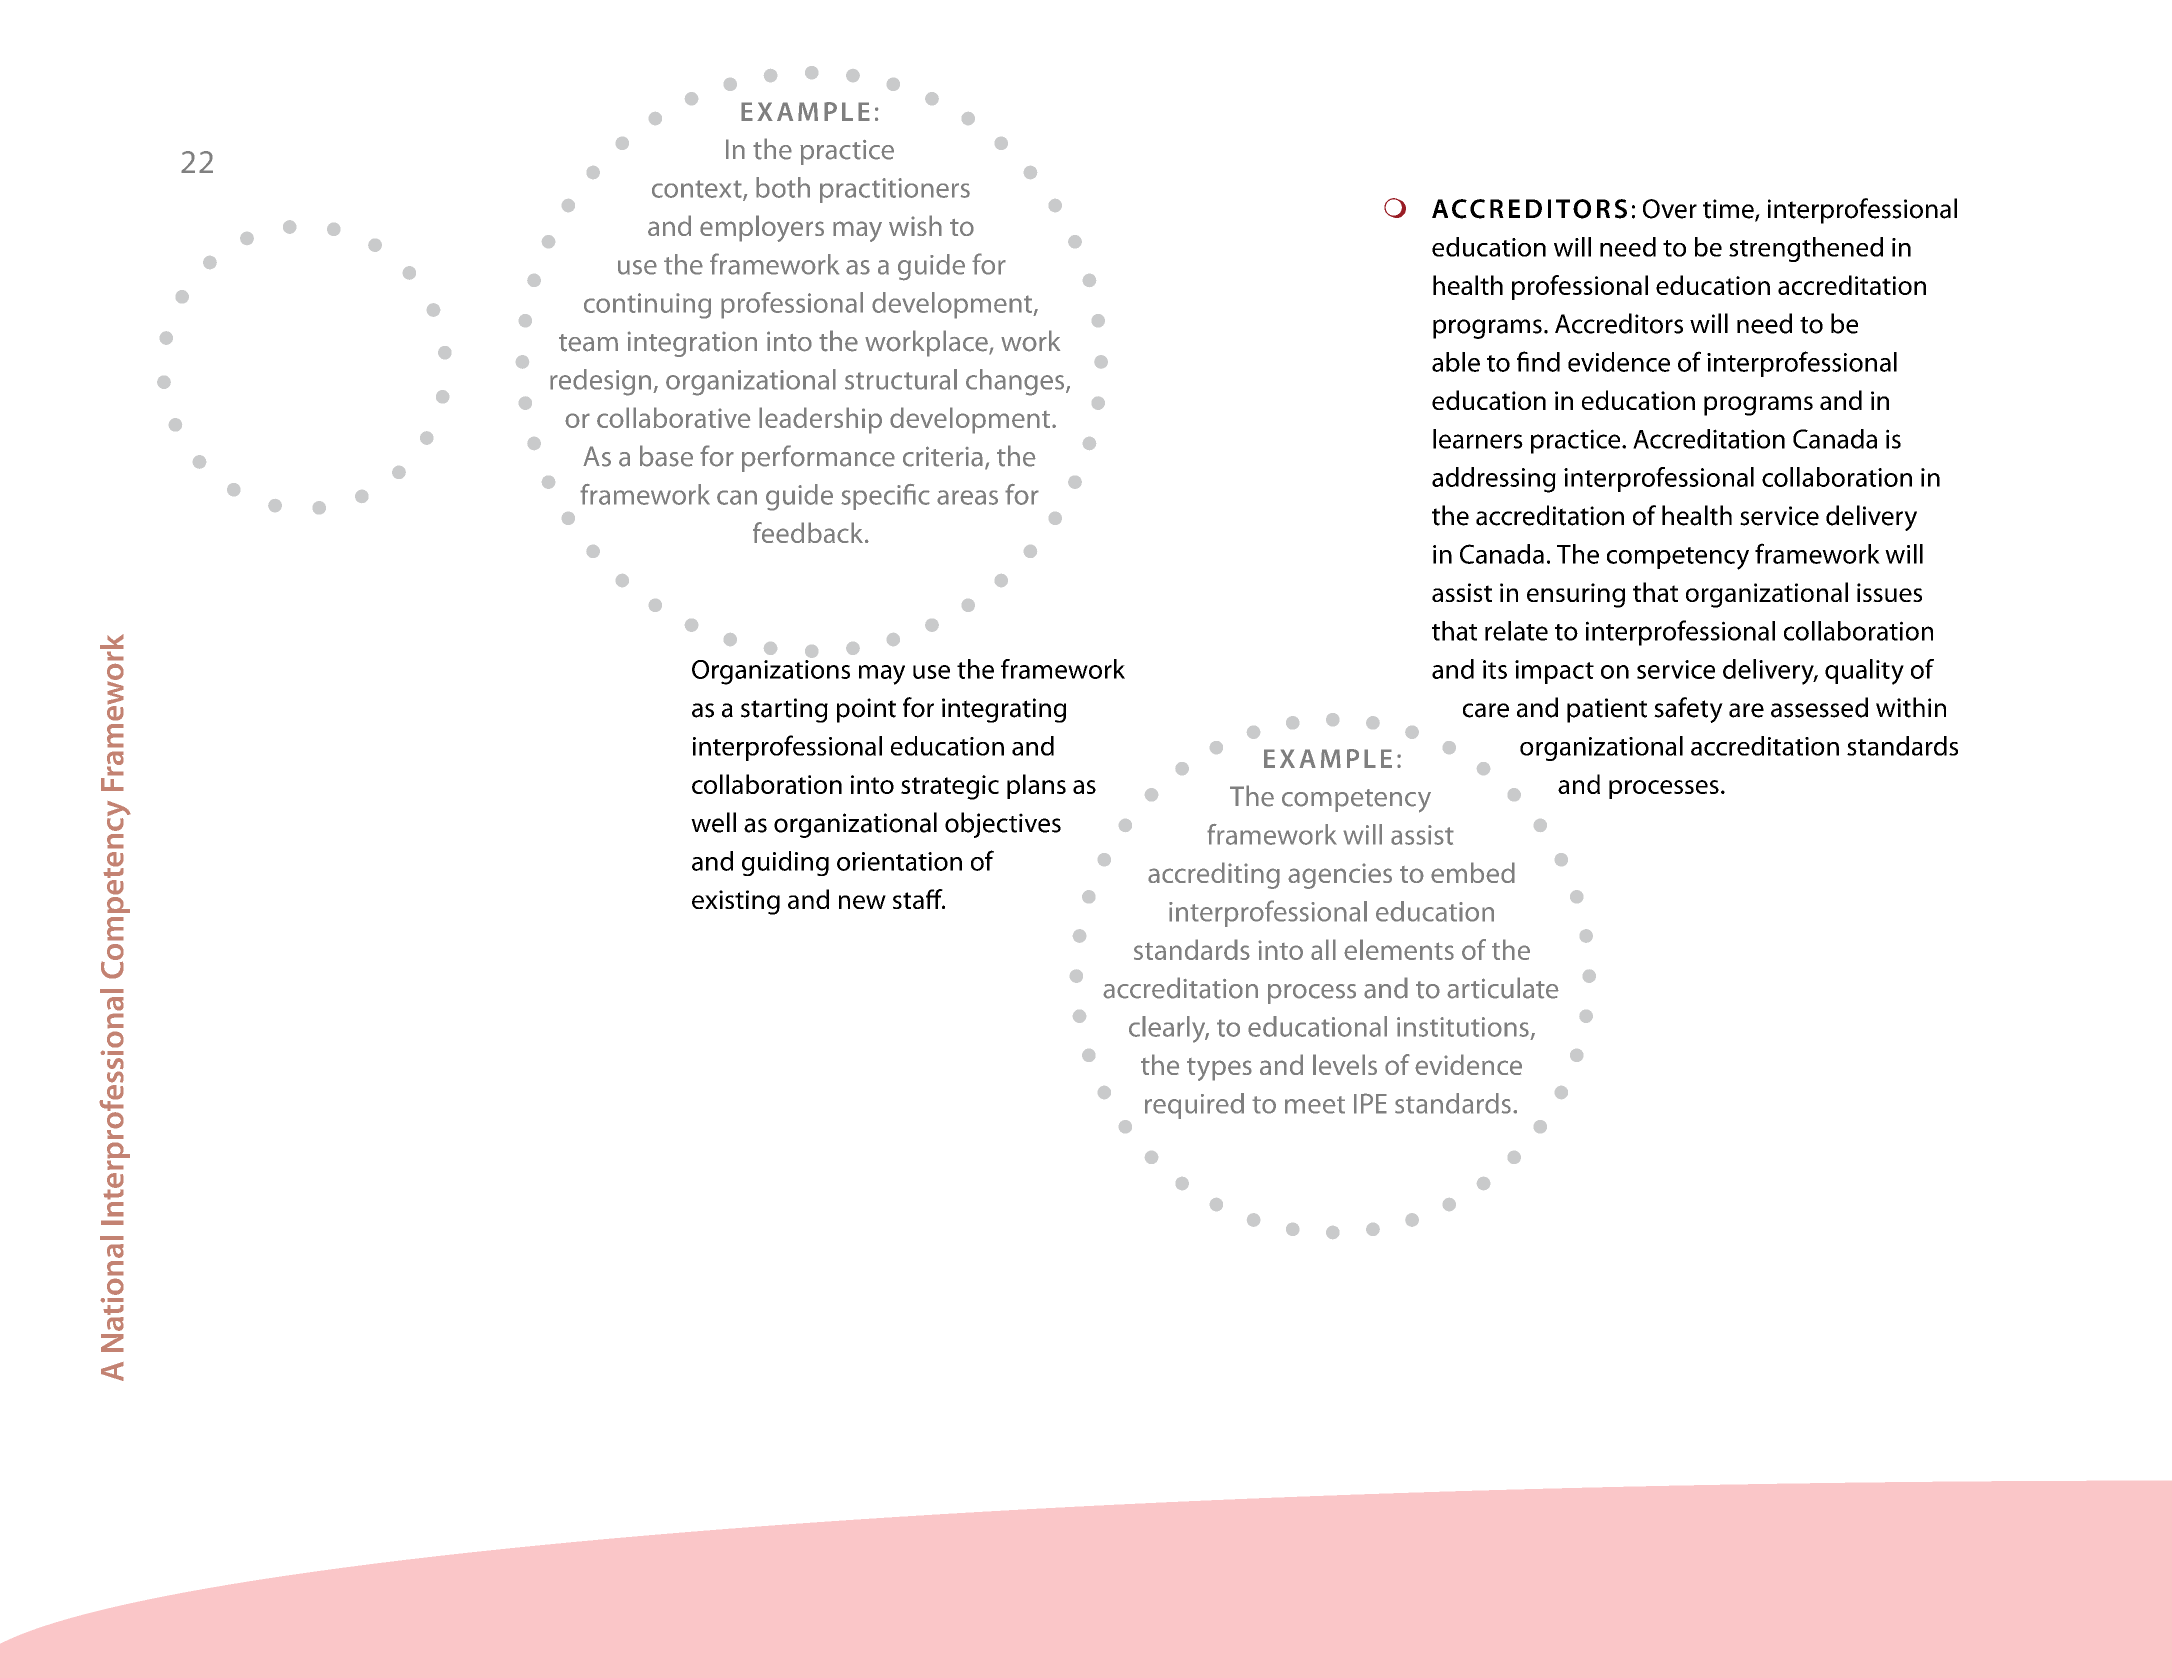  Describe the element at coordinates (1495, 669) in the screenshot. I see `its` at that location.
